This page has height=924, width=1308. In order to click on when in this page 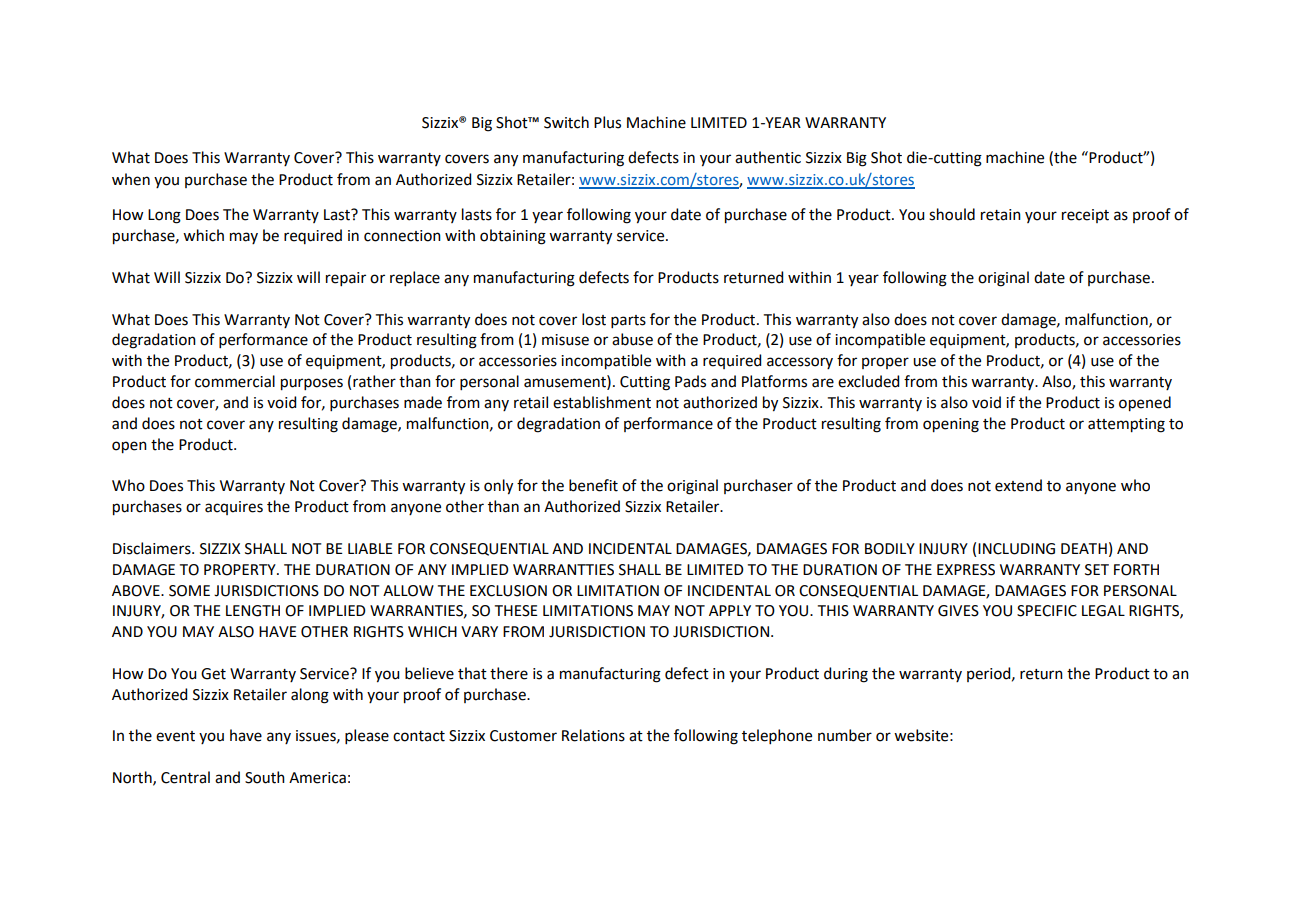, I will do `click(131, 179)`.
